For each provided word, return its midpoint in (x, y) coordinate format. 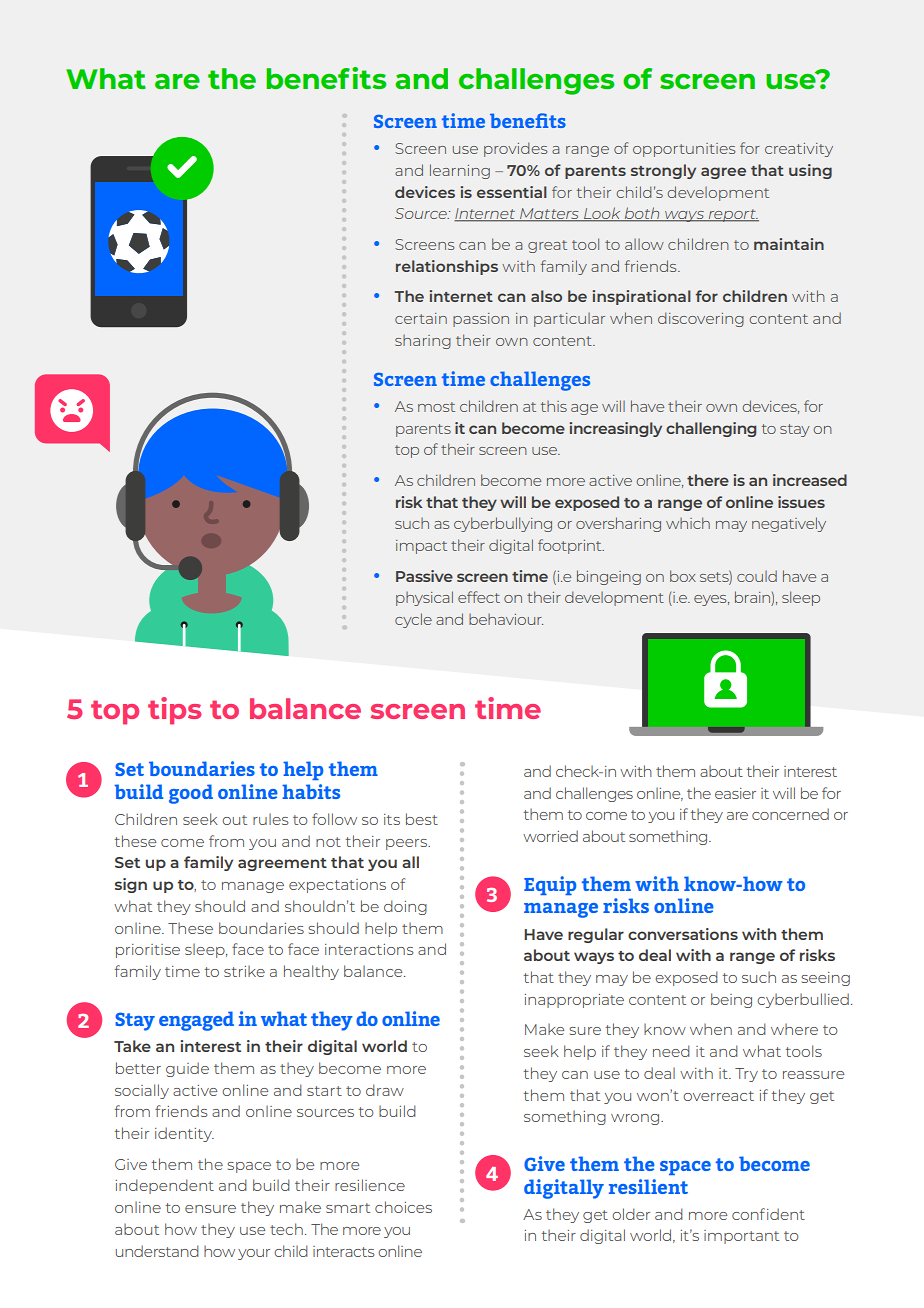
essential (512, 192)
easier (735, 793)
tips (174, 711)
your (254, 1254)
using (810, 171)
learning (460, 171)
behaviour (506, 619)
